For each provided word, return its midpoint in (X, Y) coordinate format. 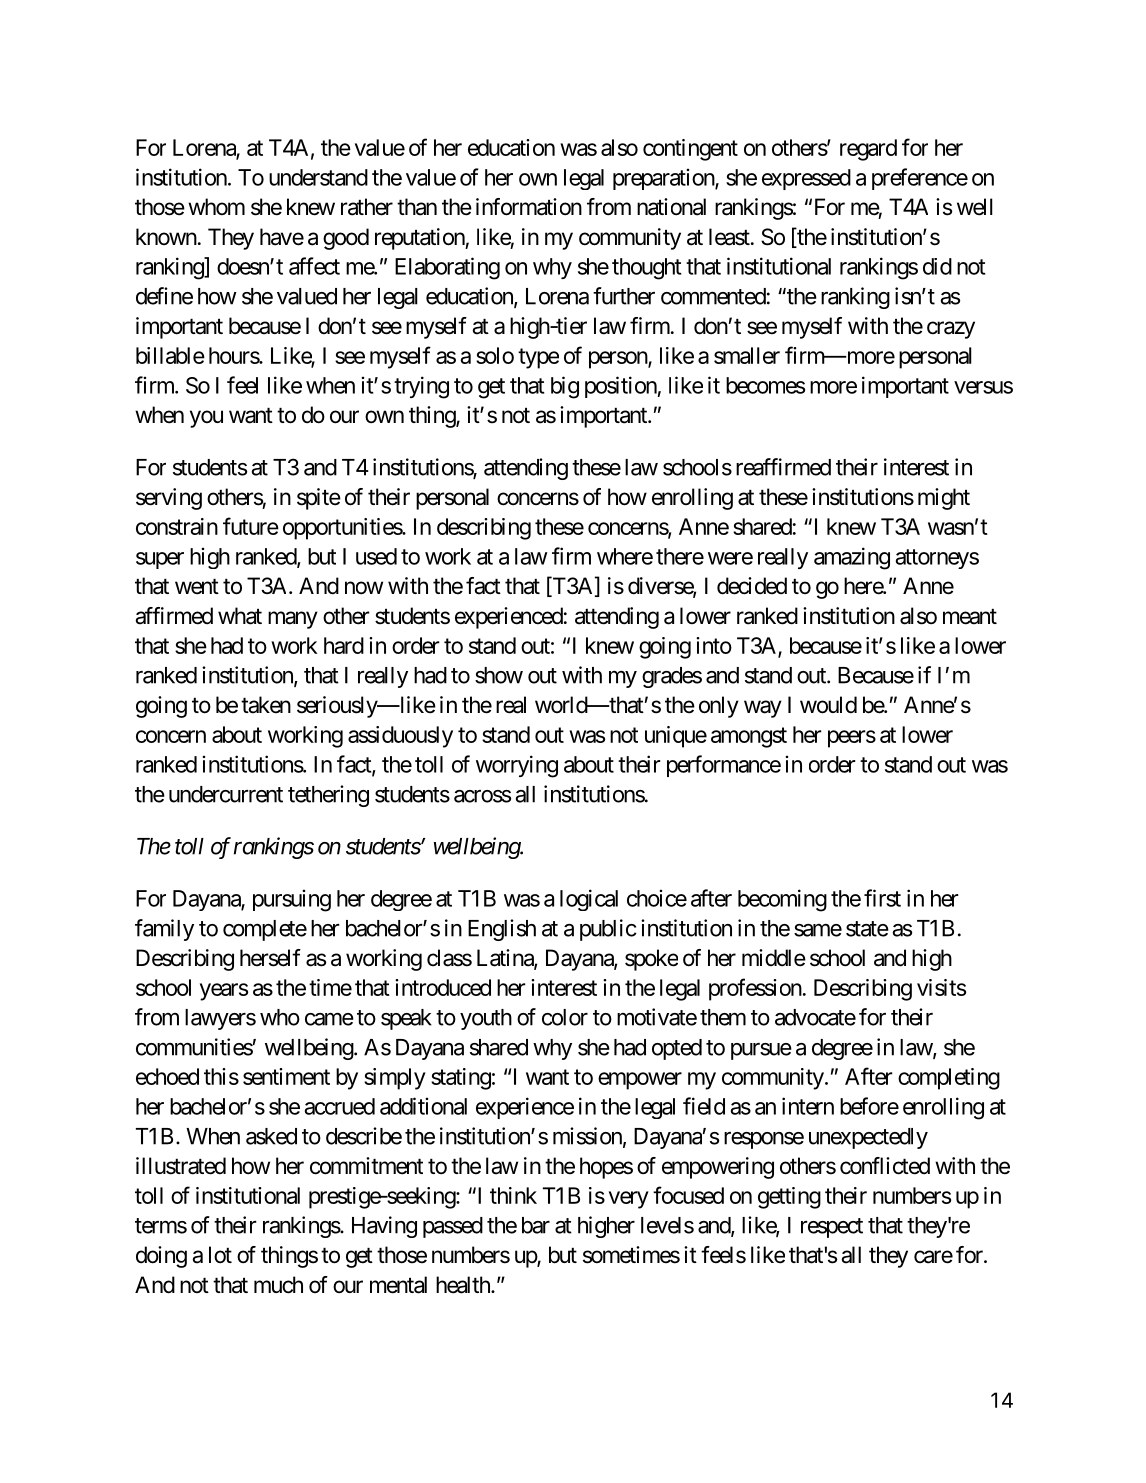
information (529, 207)
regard (868, 150)
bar (536, 1225)
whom (216, 206)
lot (220, 1255)
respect (832, 1228)
